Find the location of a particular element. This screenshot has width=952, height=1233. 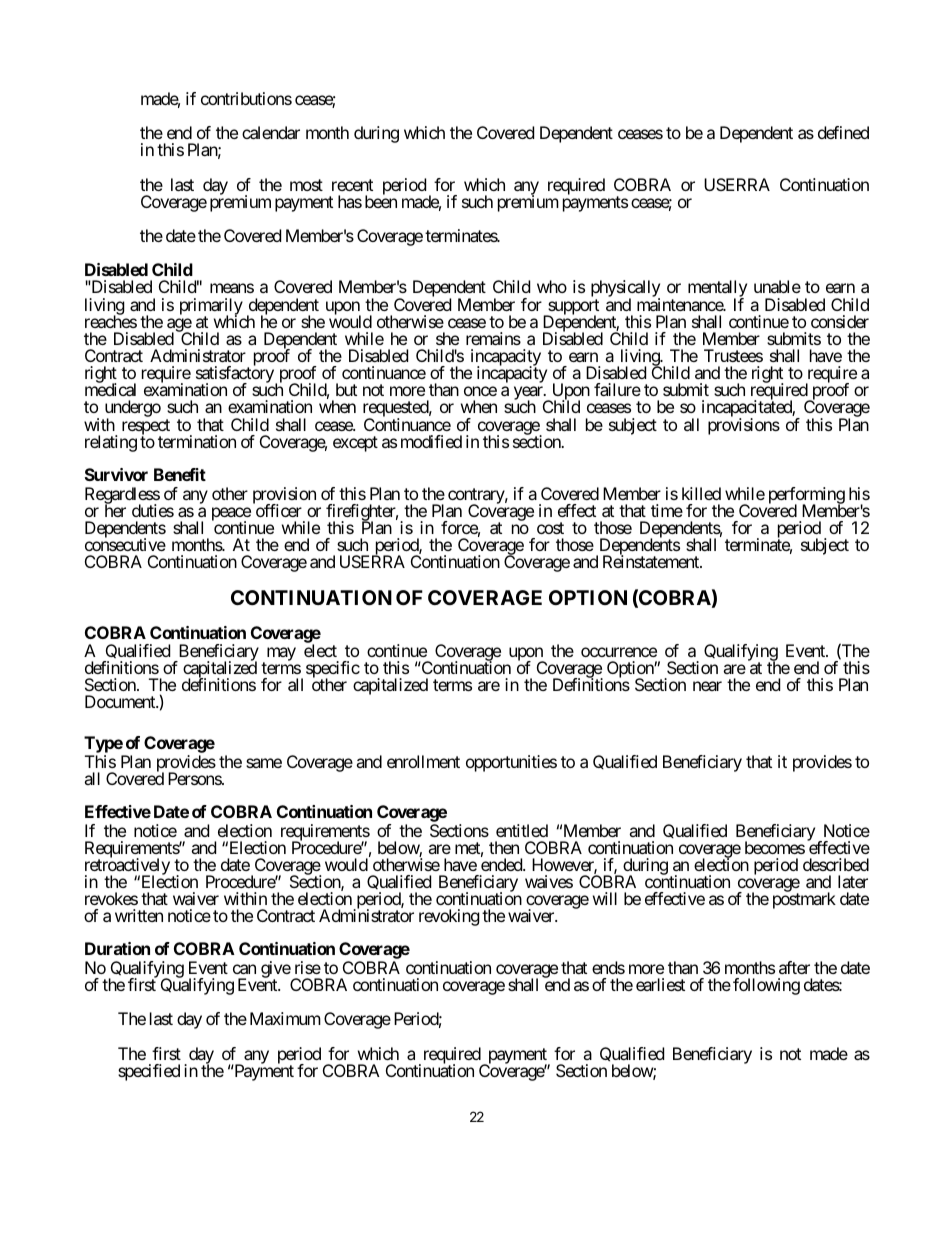

then is located at coordinates (504, 847).
